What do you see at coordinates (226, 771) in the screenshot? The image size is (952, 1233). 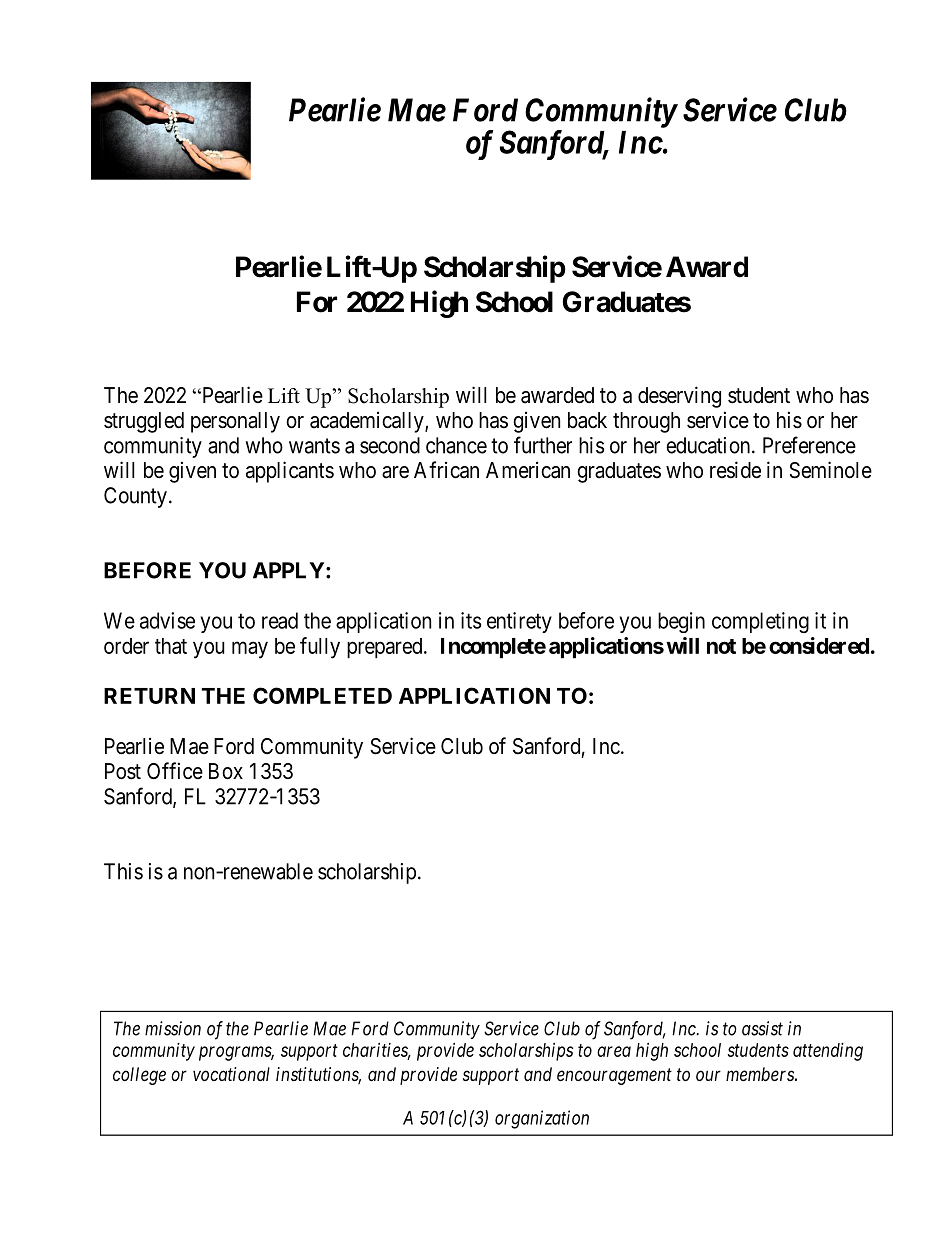 I see `Box` at bounding box center [226, 771].
